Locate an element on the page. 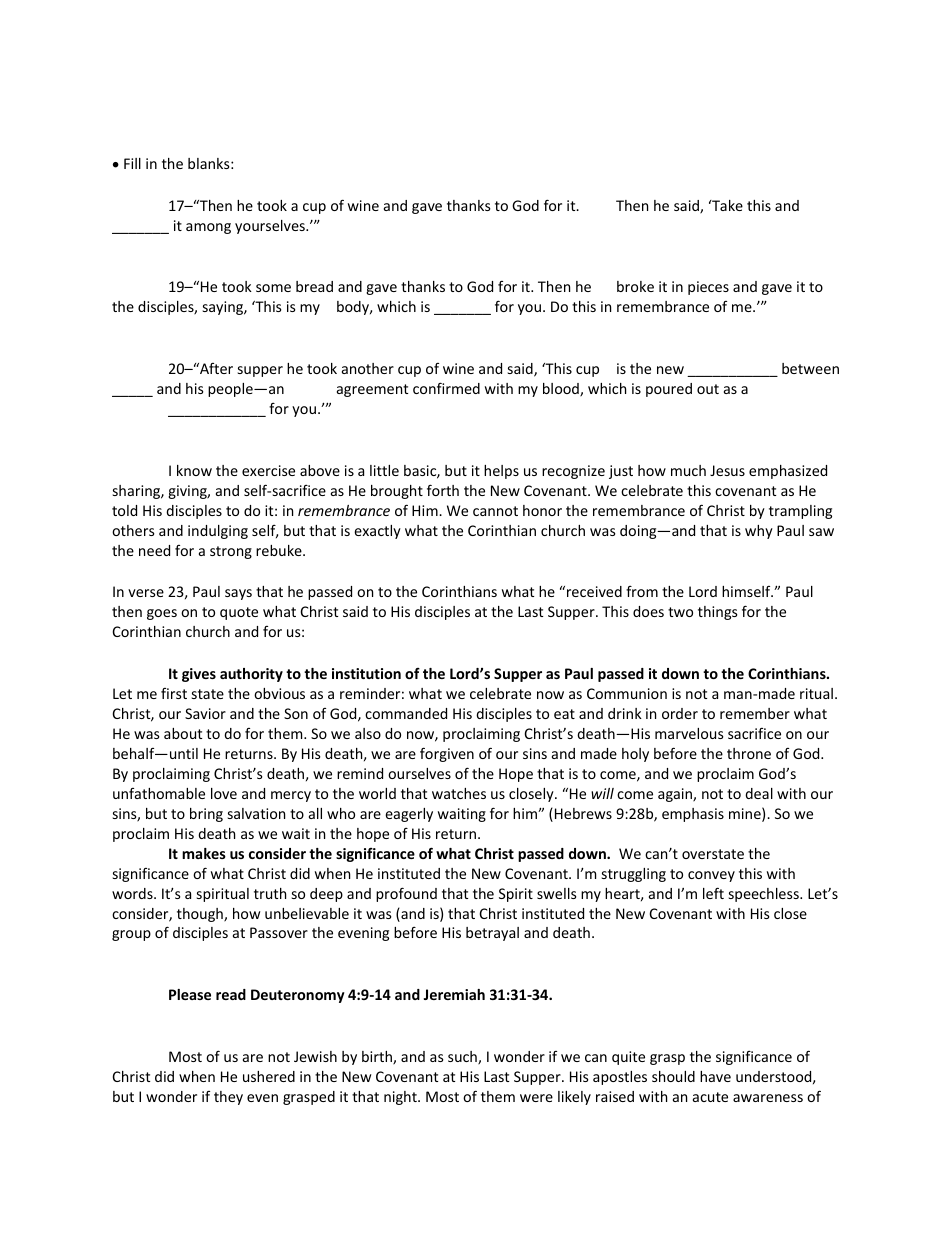 Image resolution: width=952 pixels, height=1233 pixels. things is located at coordinates (718, 613).
